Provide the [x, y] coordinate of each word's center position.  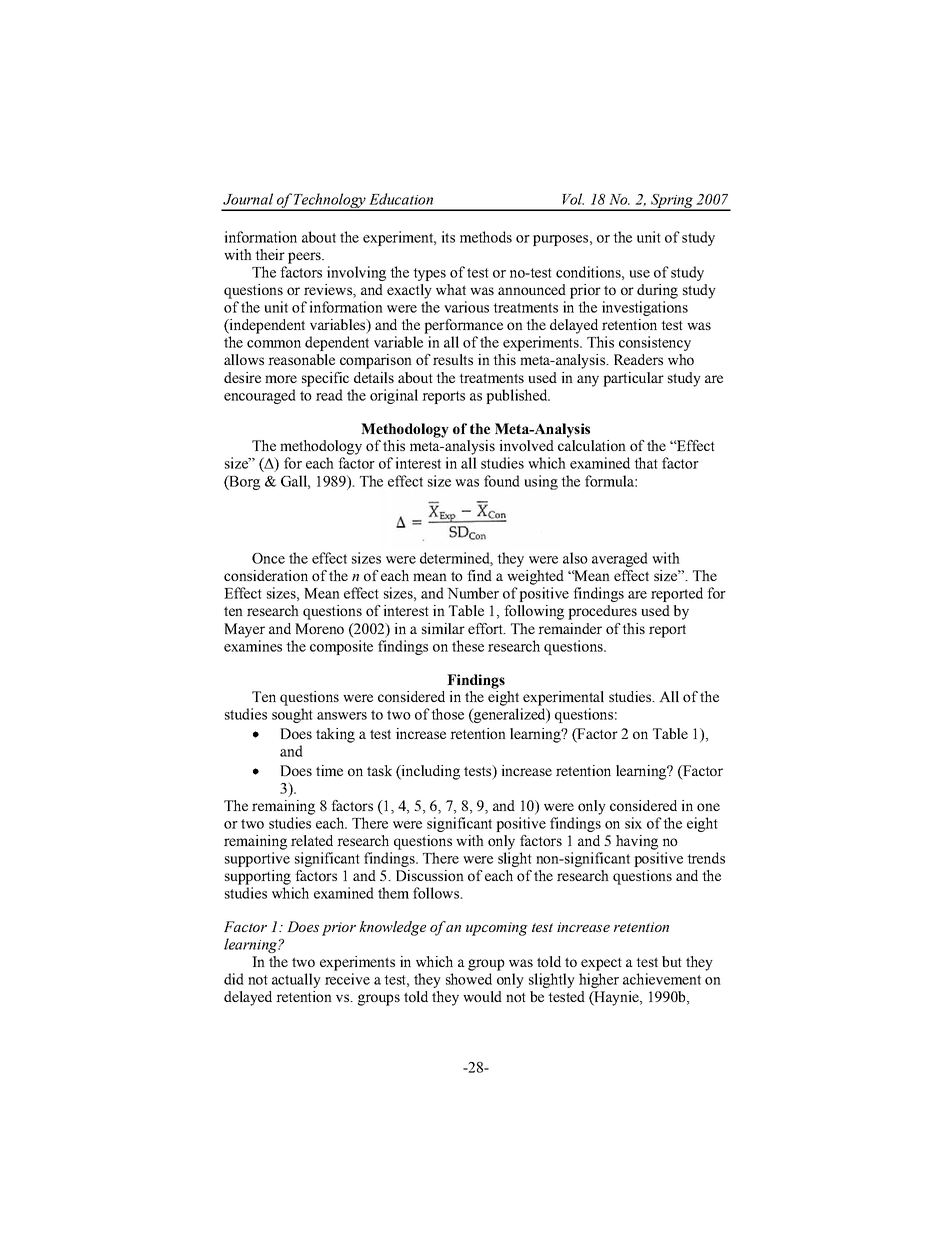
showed [469, 979]
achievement [662, 979]
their [270, 254]
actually [296, 980]
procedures [602, 612]
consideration [266, 575]
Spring [672, 202]
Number [473, 593]
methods [486, 237]
